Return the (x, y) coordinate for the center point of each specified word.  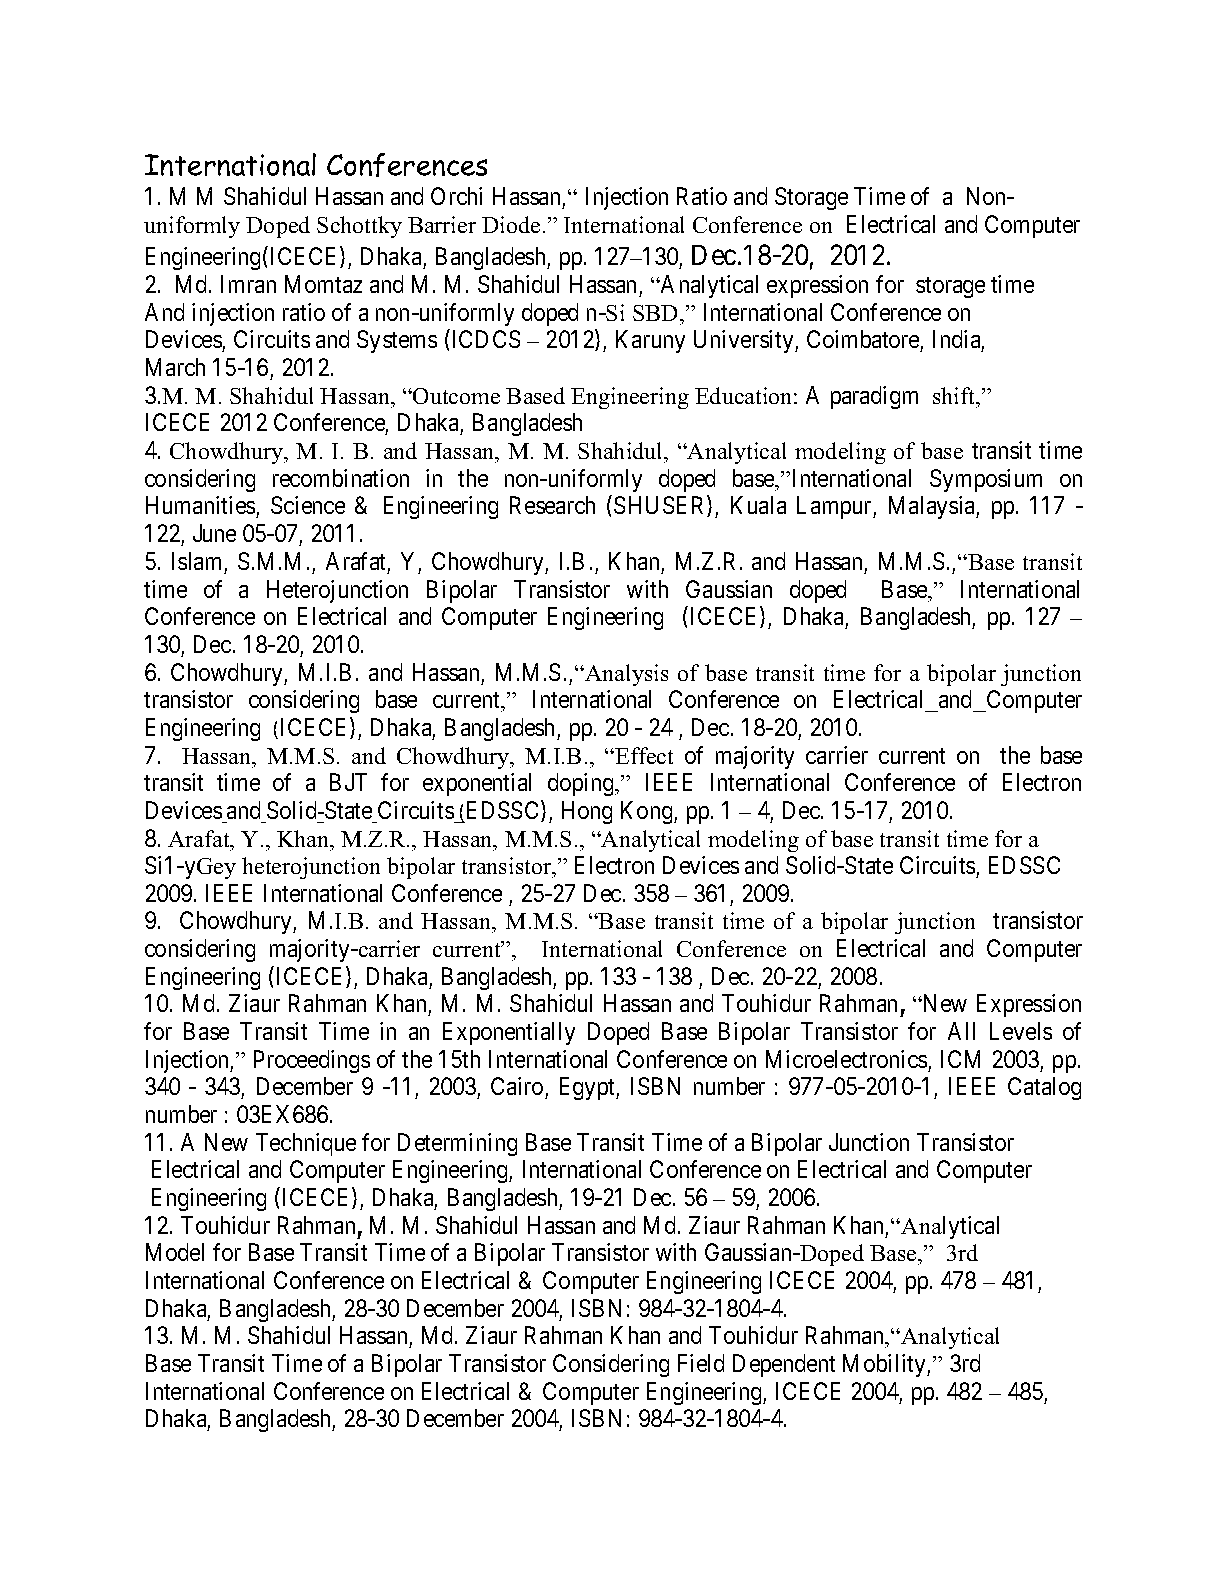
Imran (248, 284)
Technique (306, 1144)
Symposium (986, 480)
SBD (657, 313)
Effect (644, 755)
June (214, 533)
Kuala (758, 505)
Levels (1021, 1031)
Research (552, 505)
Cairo (518, 1088)
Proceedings (312, 1061)
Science (308, 505)
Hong (587, 812)
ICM (960, 1059)
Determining (457, 1144)
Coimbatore (864, 341)
